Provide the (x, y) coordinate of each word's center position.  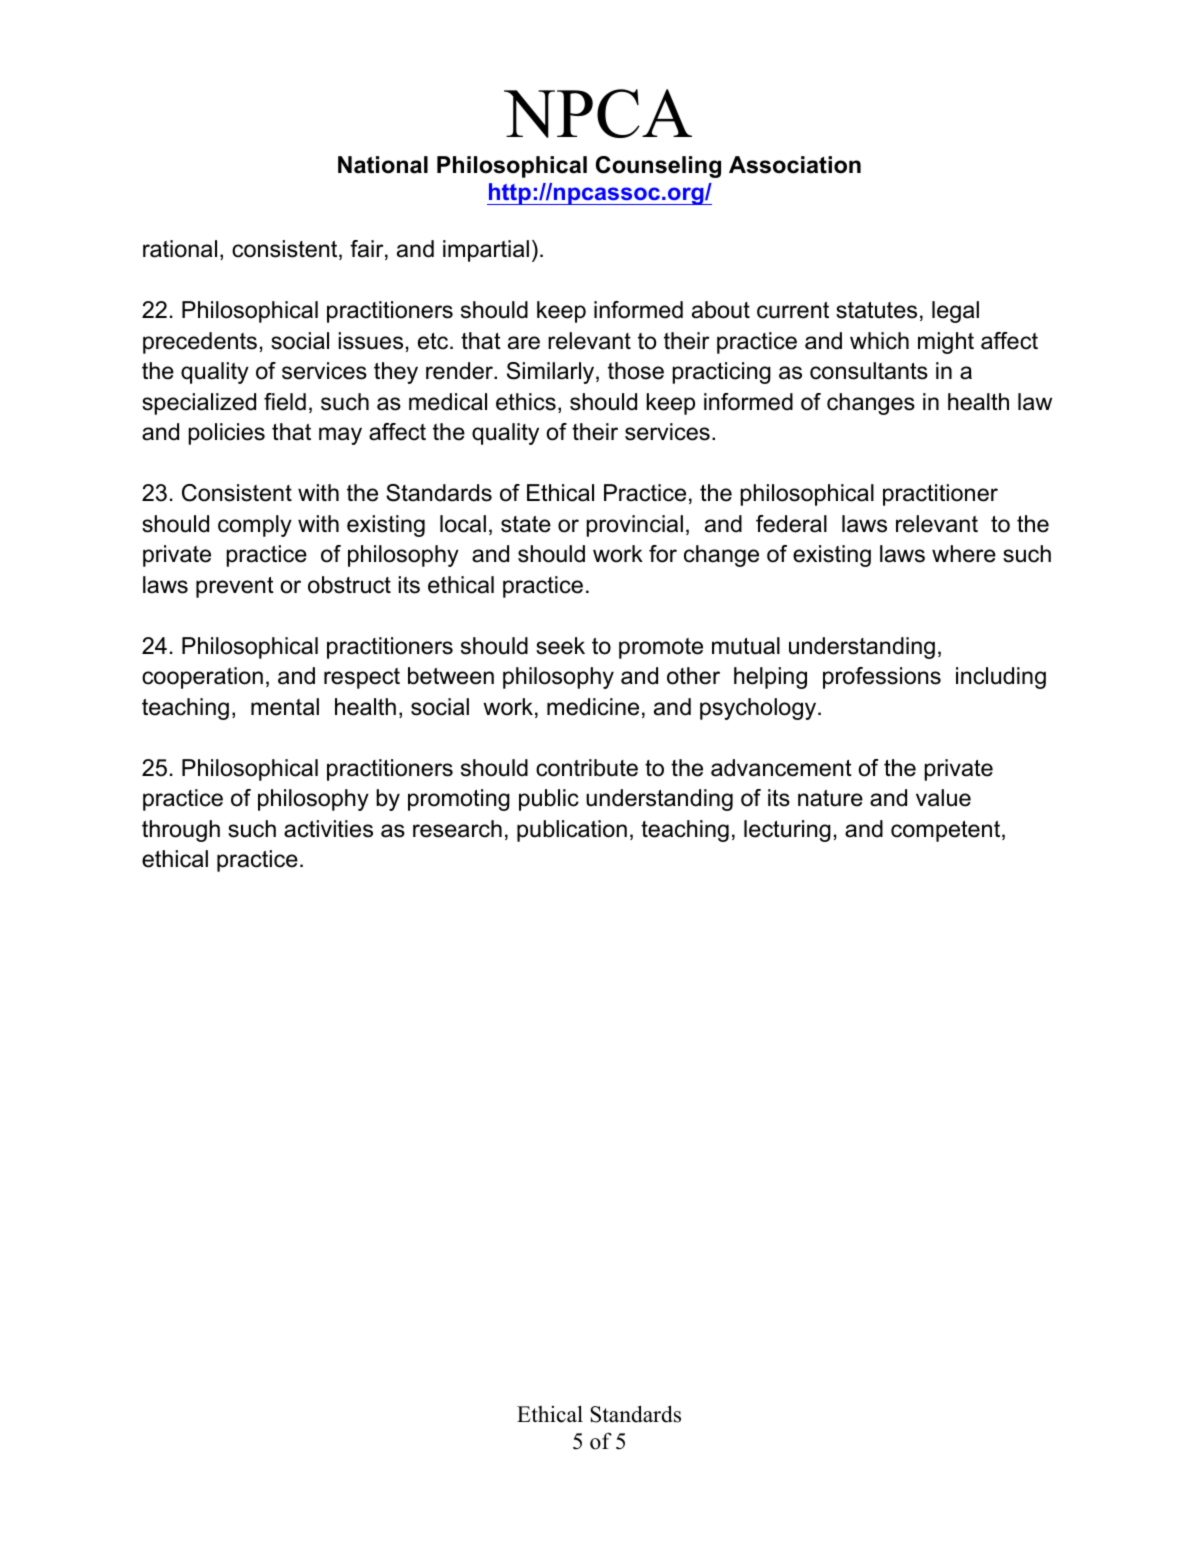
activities (328, 829)
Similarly (552, 373)
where (964, 554)
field (285, 402)
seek (560, 646)
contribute (587, 768)
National (383, 165)
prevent (235, 587)
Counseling (658, 167)
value (943, 798)
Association (795, 165)
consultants (869, 371)
